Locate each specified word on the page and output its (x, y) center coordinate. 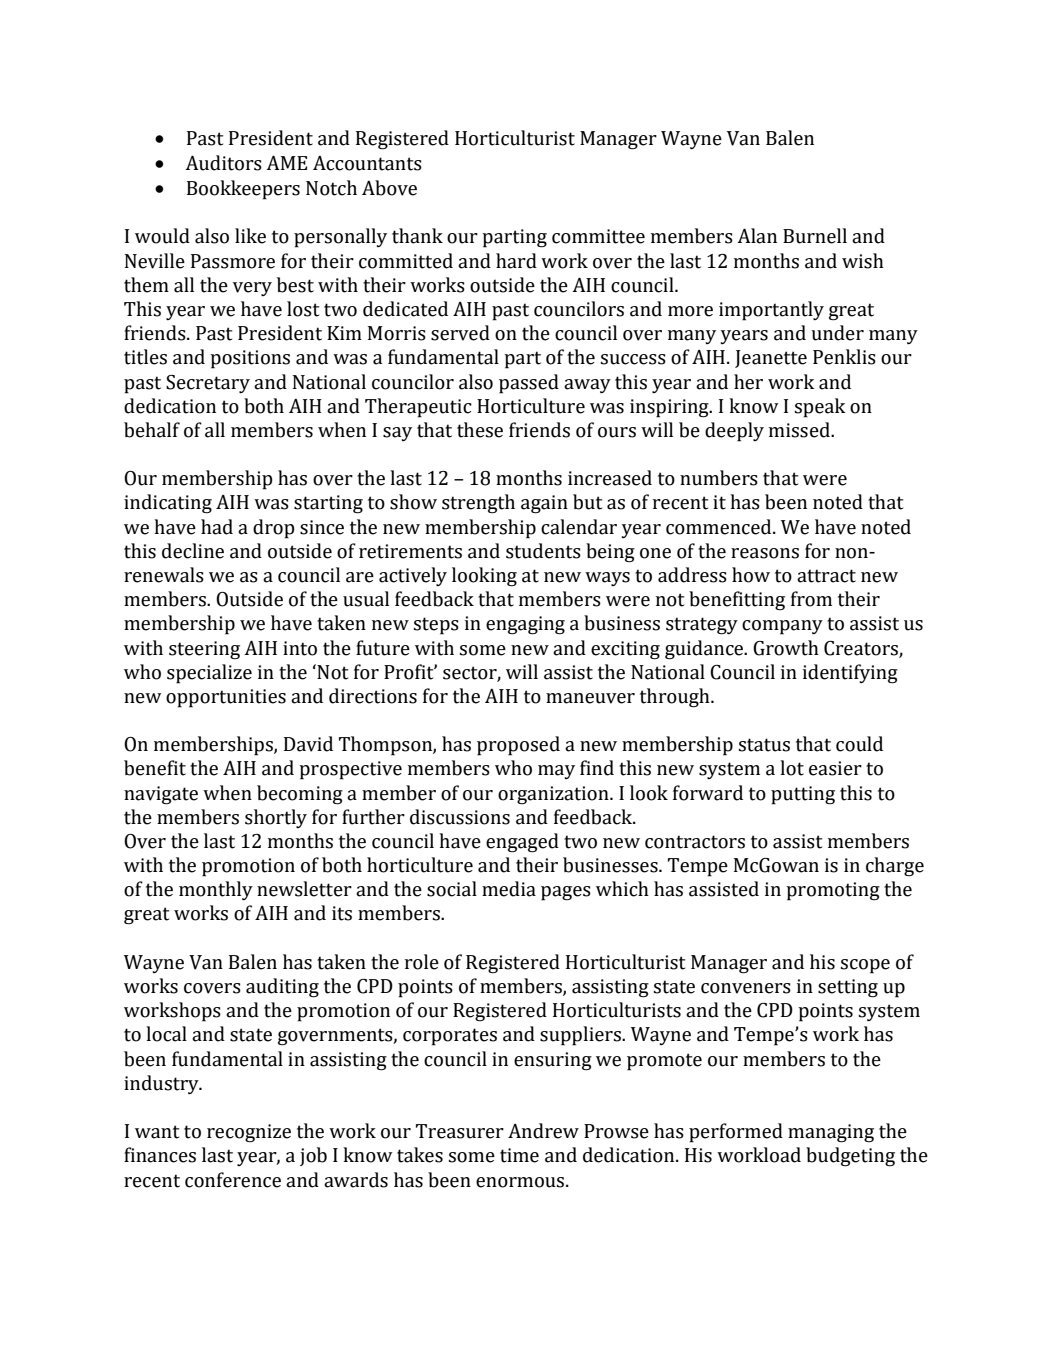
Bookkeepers (243, 190)
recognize (249, 1133)
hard (516, 261)
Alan (757, 236)
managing (831, 1133)
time (519, 1155)
